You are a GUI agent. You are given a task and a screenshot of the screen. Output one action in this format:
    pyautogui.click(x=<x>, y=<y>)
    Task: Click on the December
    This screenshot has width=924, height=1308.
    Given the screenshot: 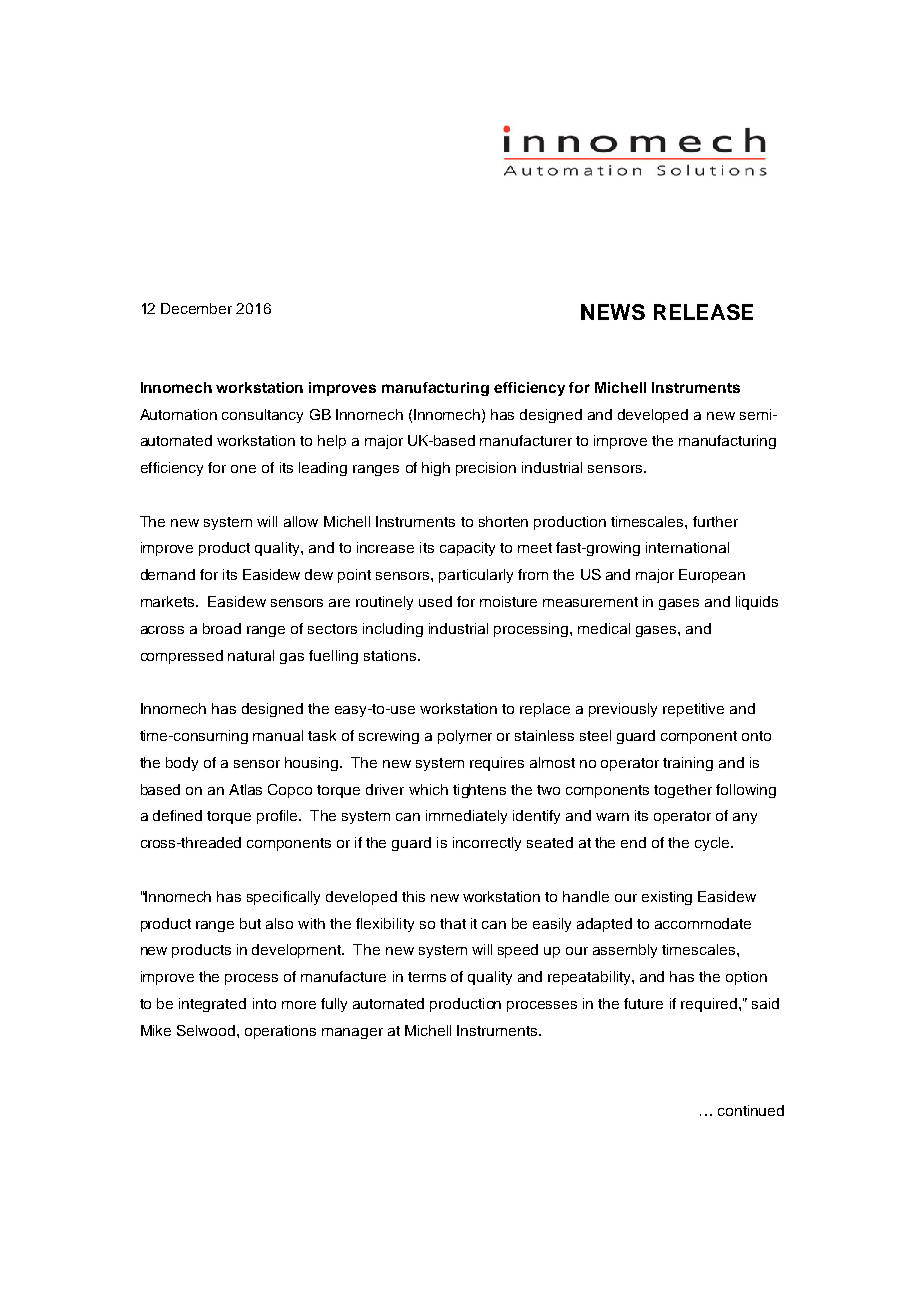 What is the action you would take?
    pyautogui.click(x=196, y=308)
